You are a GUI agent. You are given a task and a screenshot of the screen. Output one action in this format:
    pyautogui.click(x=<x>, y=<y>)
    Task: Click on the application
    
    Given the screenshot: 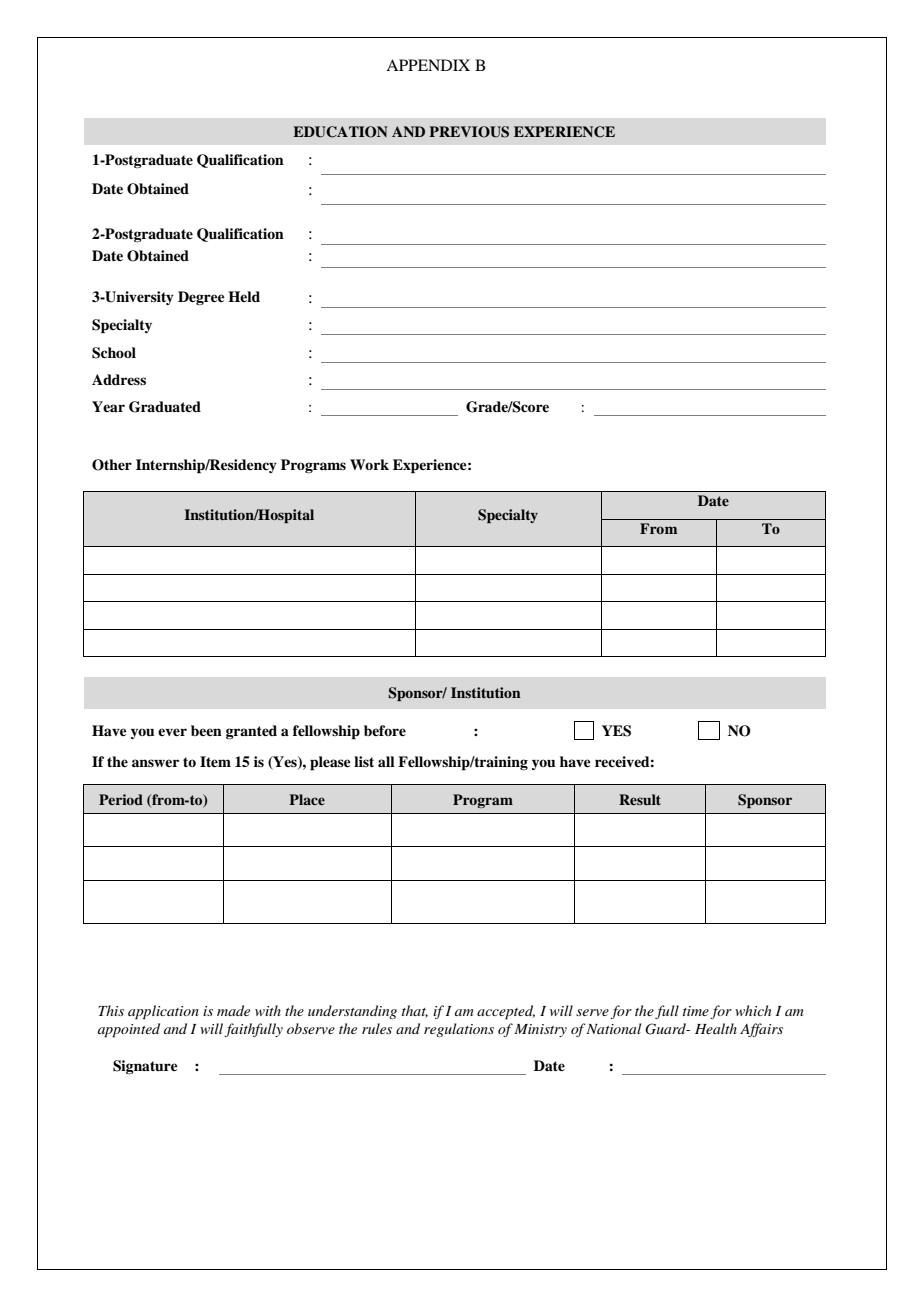 What is the action you would take?
    pyautogui.click(x=163, y=1012)
